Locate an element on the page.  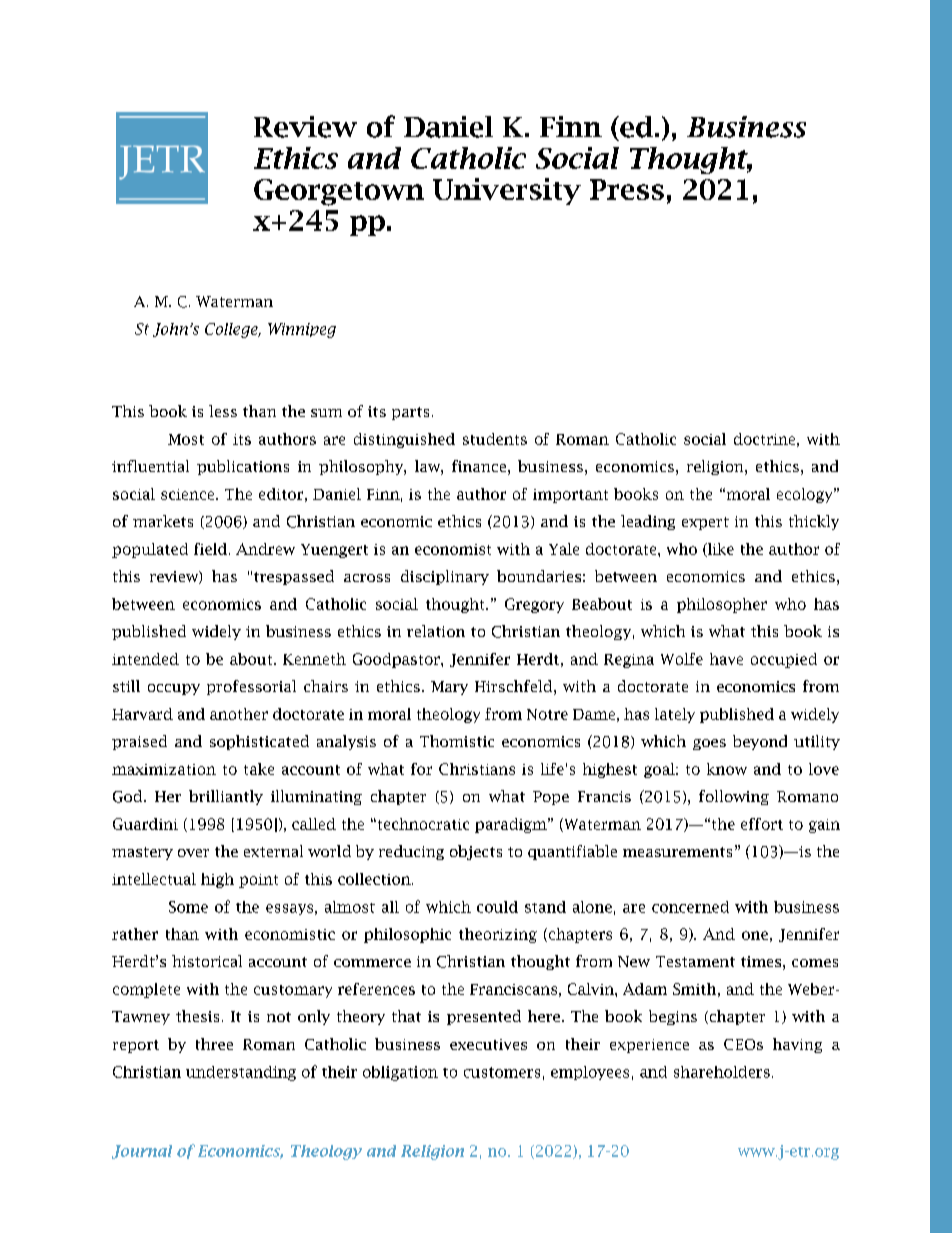
Georgetown is located at coordinates (339, 192).
